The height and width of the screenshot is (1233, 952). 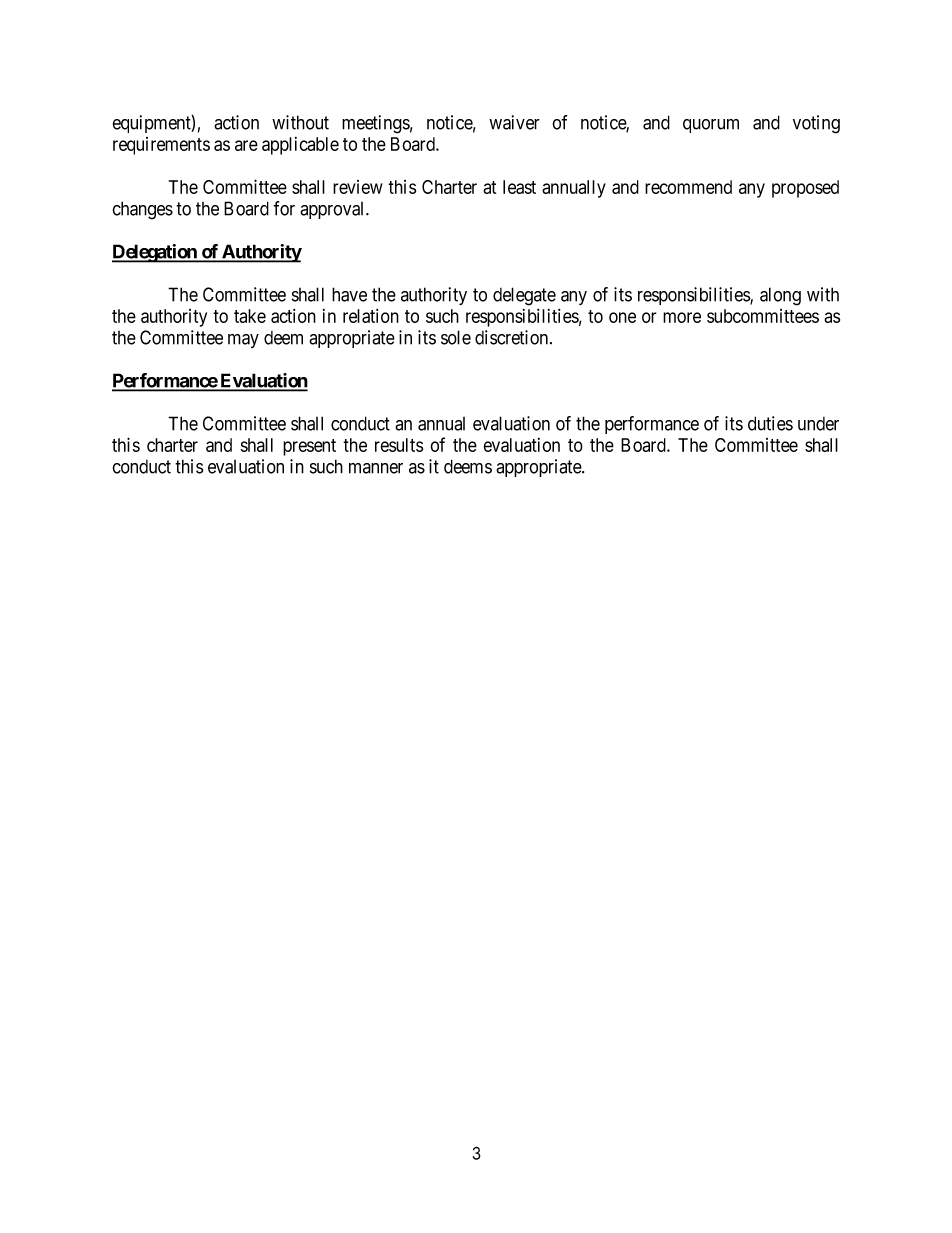 I want to click on quorum, so click(x=711, y=126).
